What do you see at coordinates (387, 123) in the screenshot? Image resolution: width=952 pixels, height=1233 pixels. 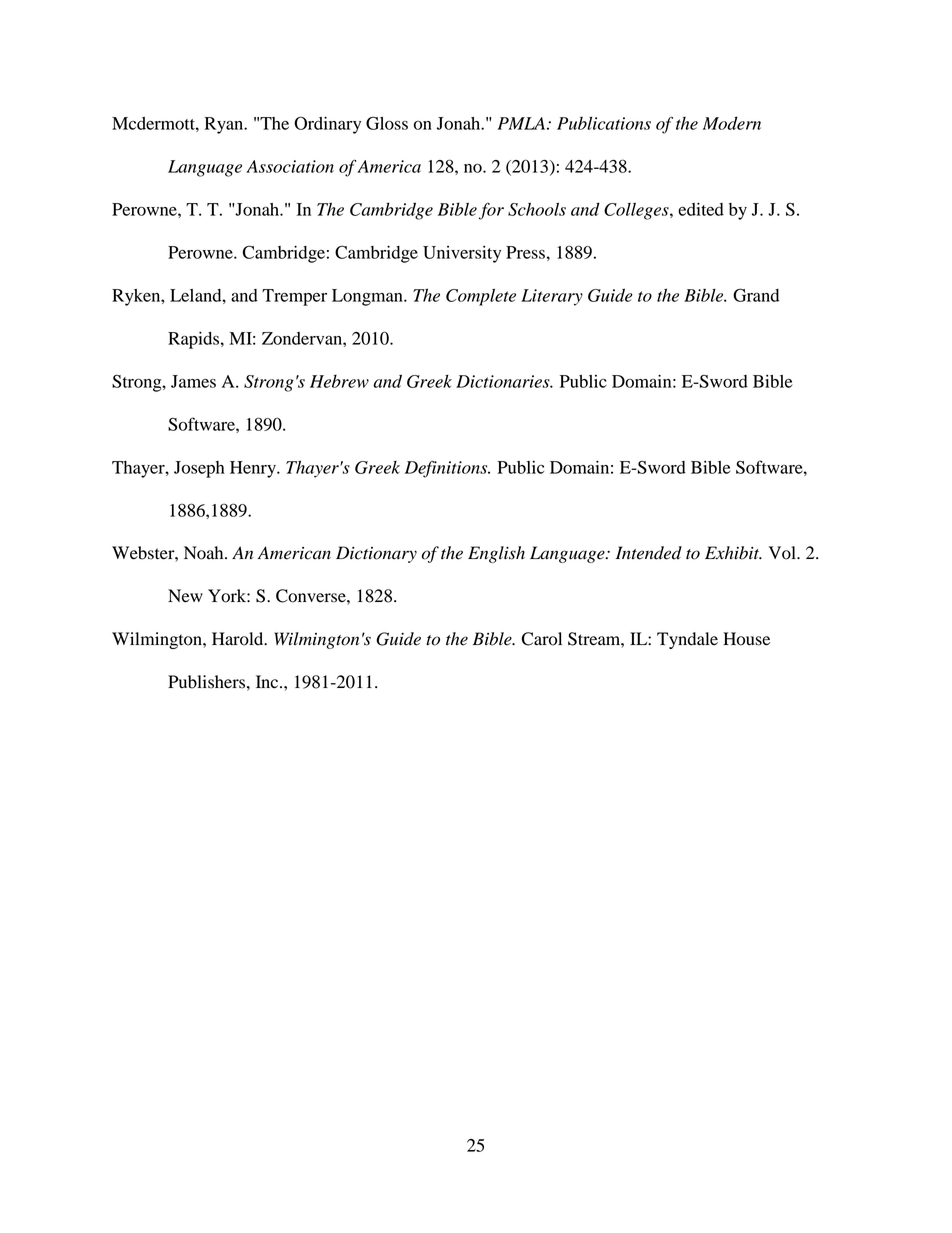 I see `Gloss` at bounding box center [387, 123].
